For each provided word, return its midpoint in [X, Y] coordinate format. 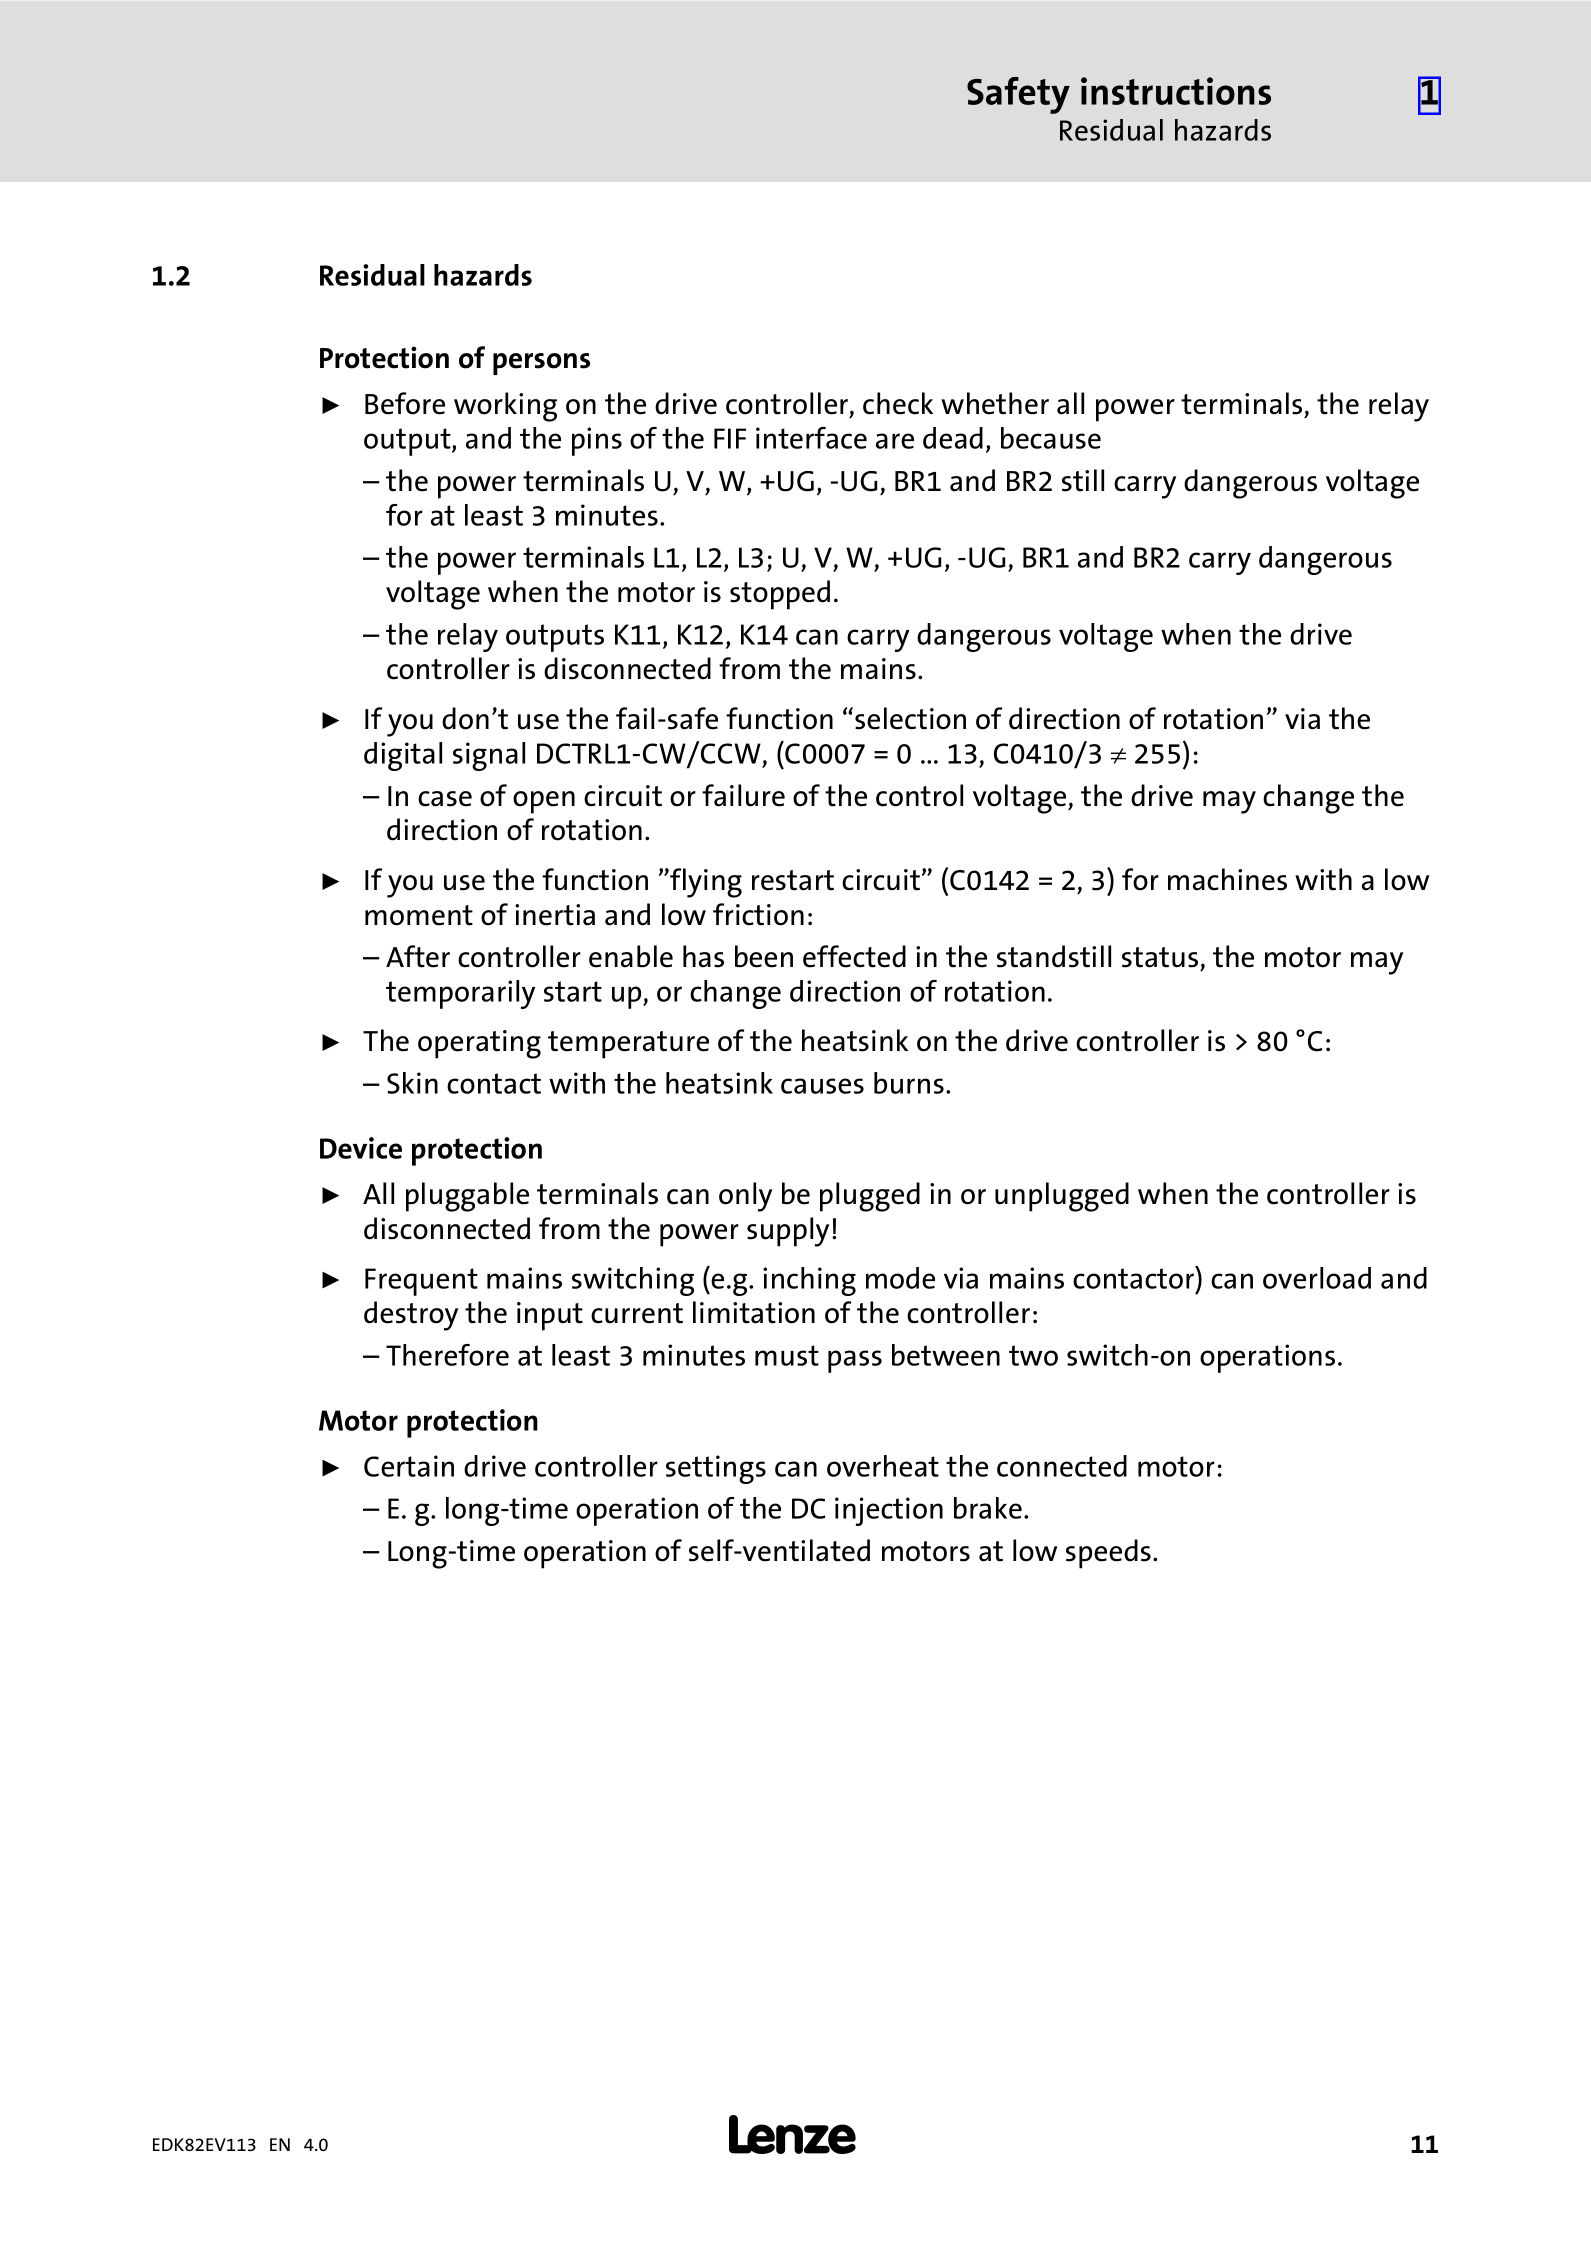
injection [889, 1511]
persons [541, 364]
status [1160, 957]
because [1051, 438]
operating [479, 1044]
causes [822, 1086]
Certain [409, 1466]
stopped [780, 595]
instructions [1176, 91]
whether [995, 403]
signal [489, 756]
